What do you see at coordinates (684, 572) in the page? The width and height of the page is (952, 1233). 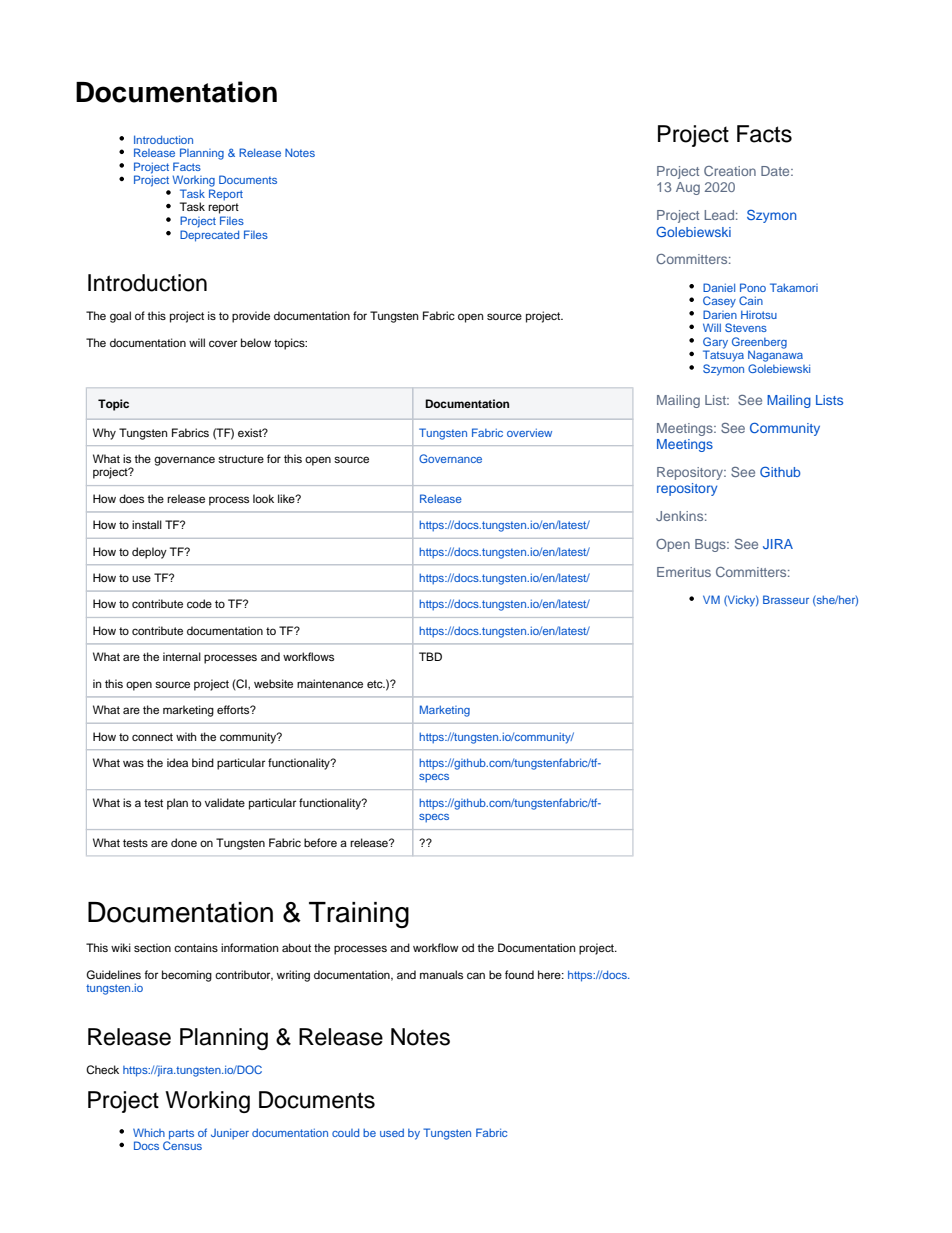 I see `Emeritus` at bounding box center [684, 572].
